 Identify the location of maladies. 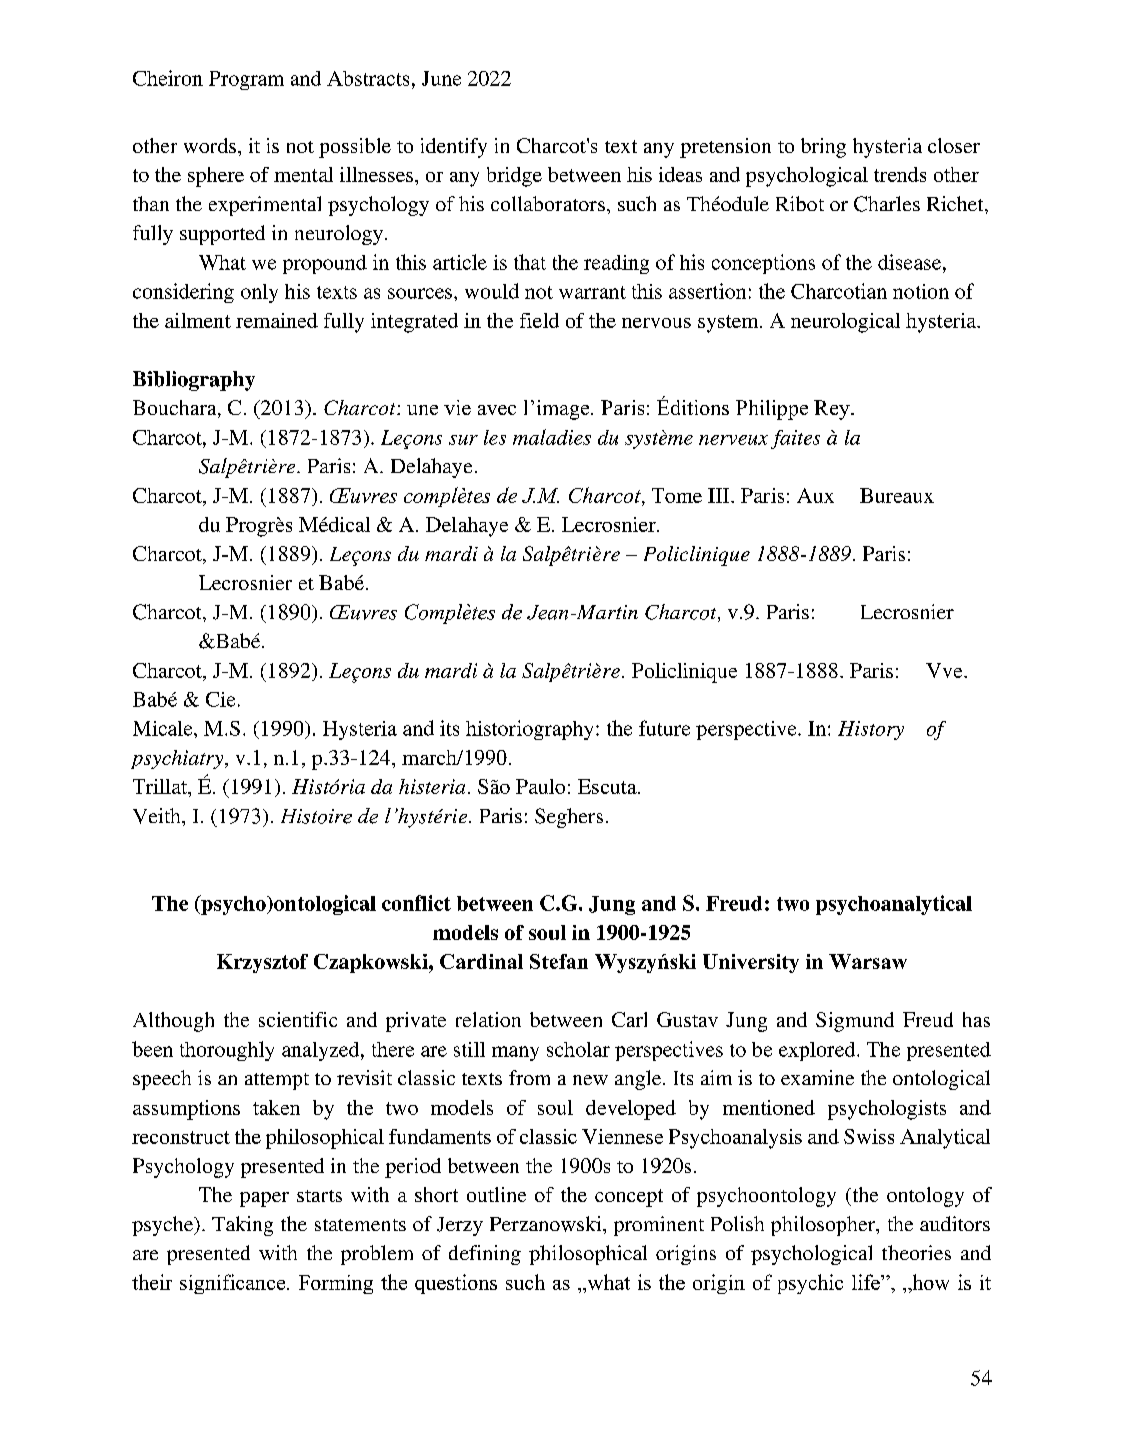
(552, 437).
